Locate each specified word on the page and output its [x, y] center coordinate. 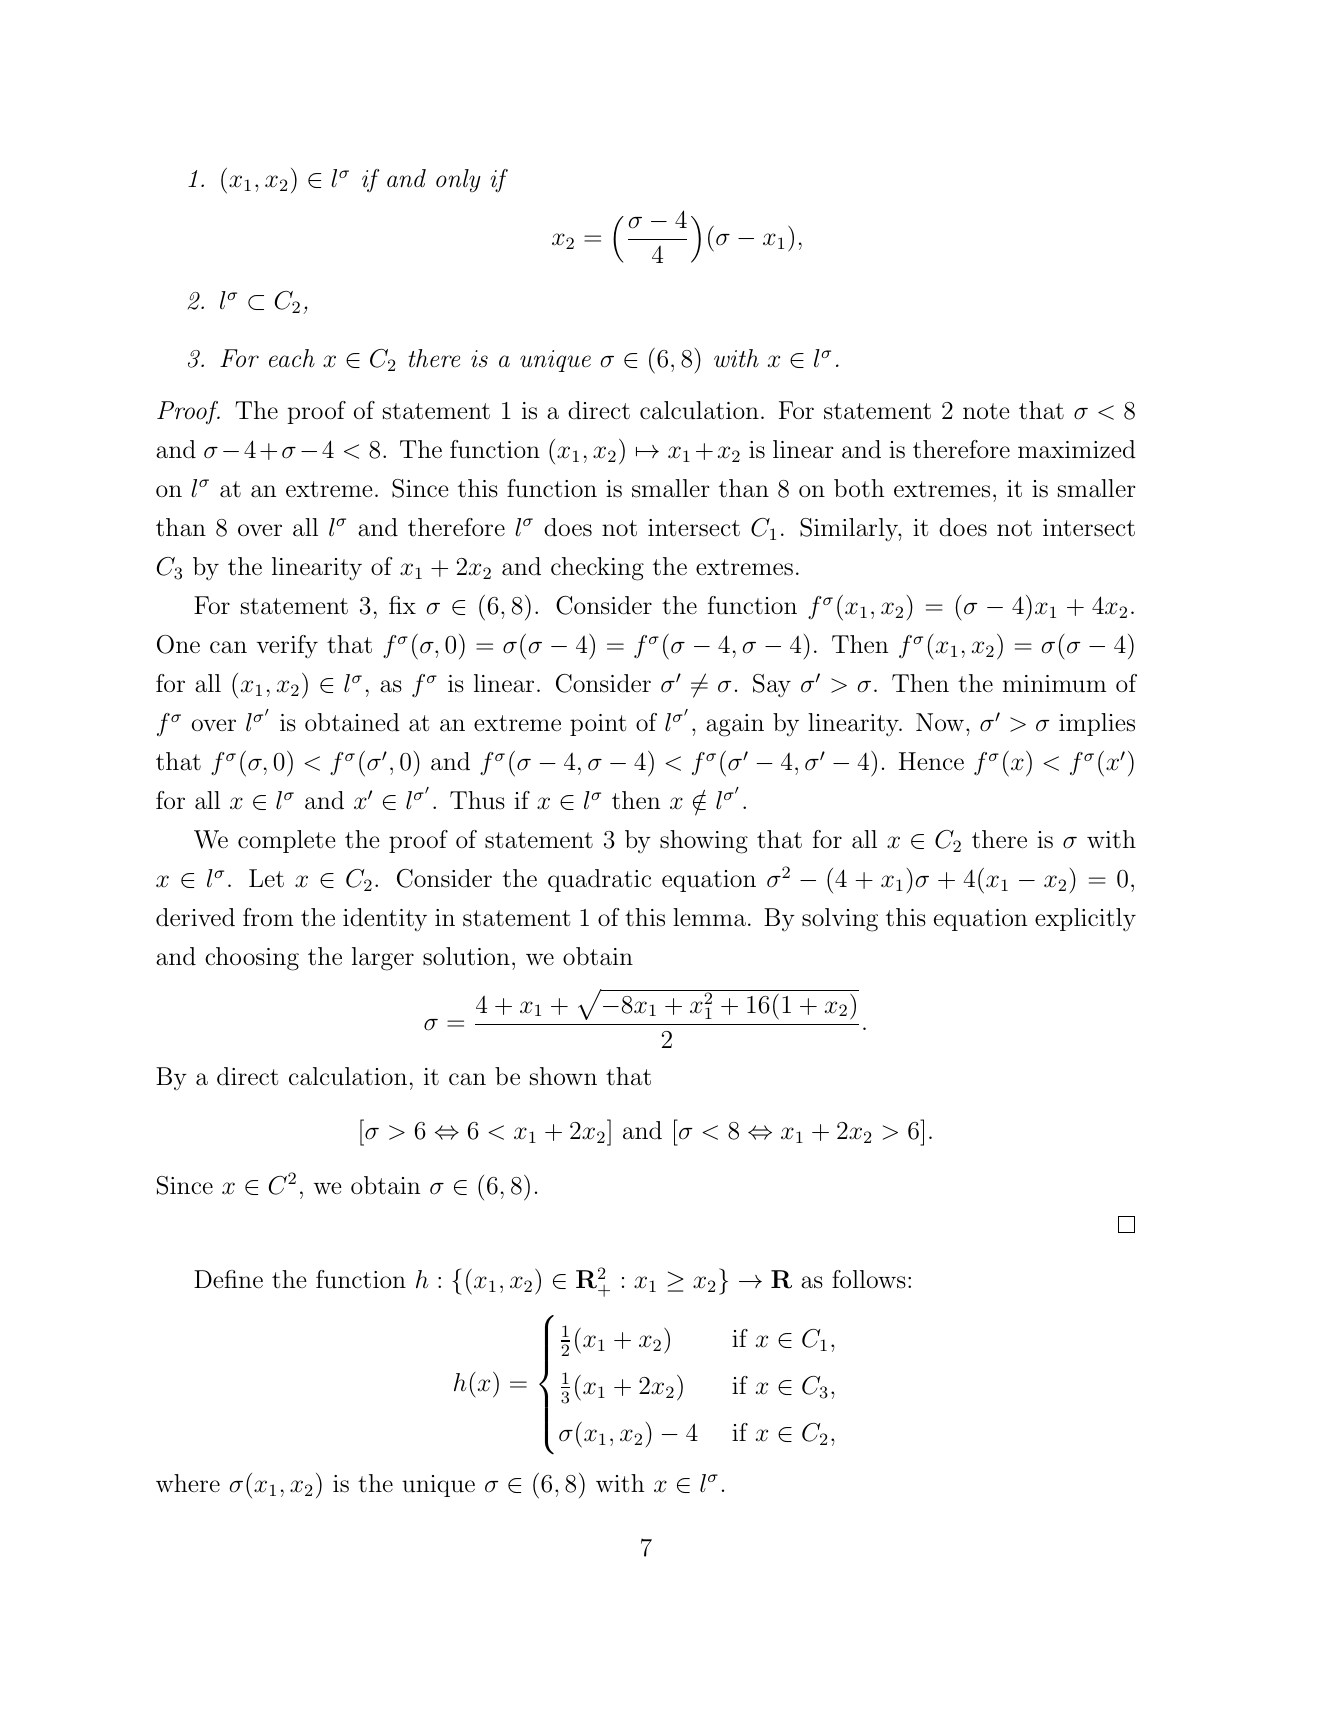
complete [287, 841]
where [188, 1483]
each [292, 358]
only [458, 180]
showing [704, 842]
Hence [931, 761]
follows [869, 1279]
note [986, 411]
